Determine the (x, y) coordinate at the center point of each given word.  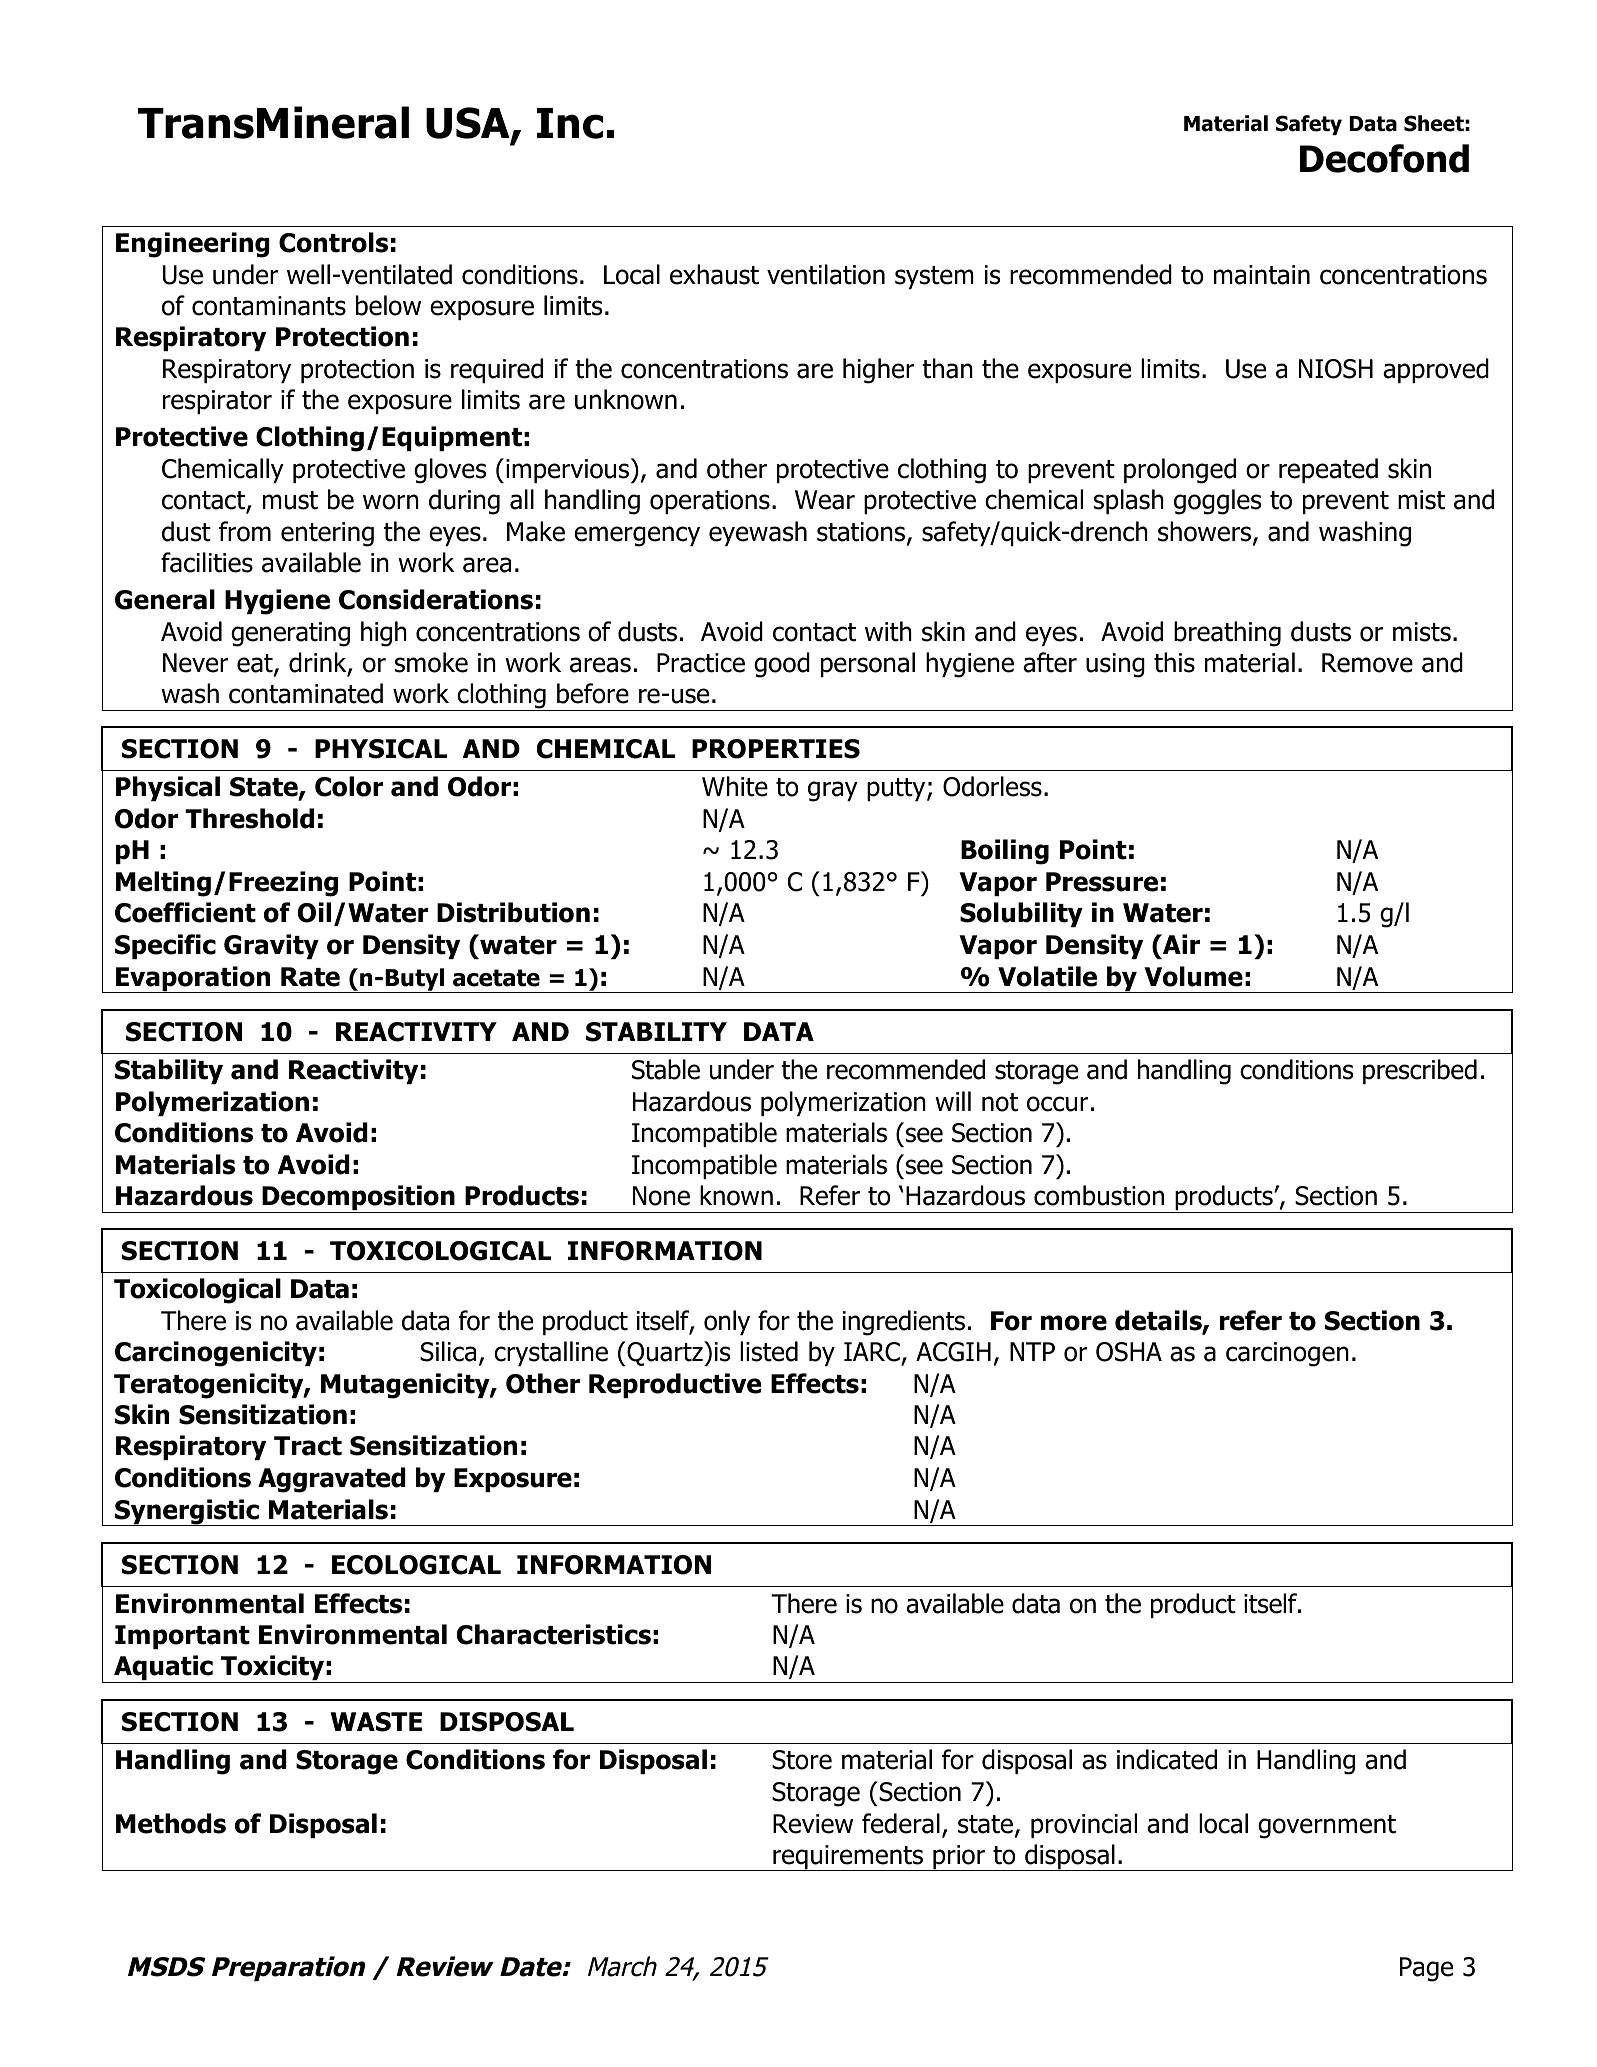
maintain (1262, 275)
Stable (666, 1069)
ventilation (826, 274)
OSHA (1129, 1352)
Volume (1193, 976)
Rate (310, 977)
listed (769, 1351)
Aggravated (332, 1480)
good (782, 665)
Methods (171, 1823)
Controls (333, 242)
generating (290, 634)
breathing (1227, 634)
